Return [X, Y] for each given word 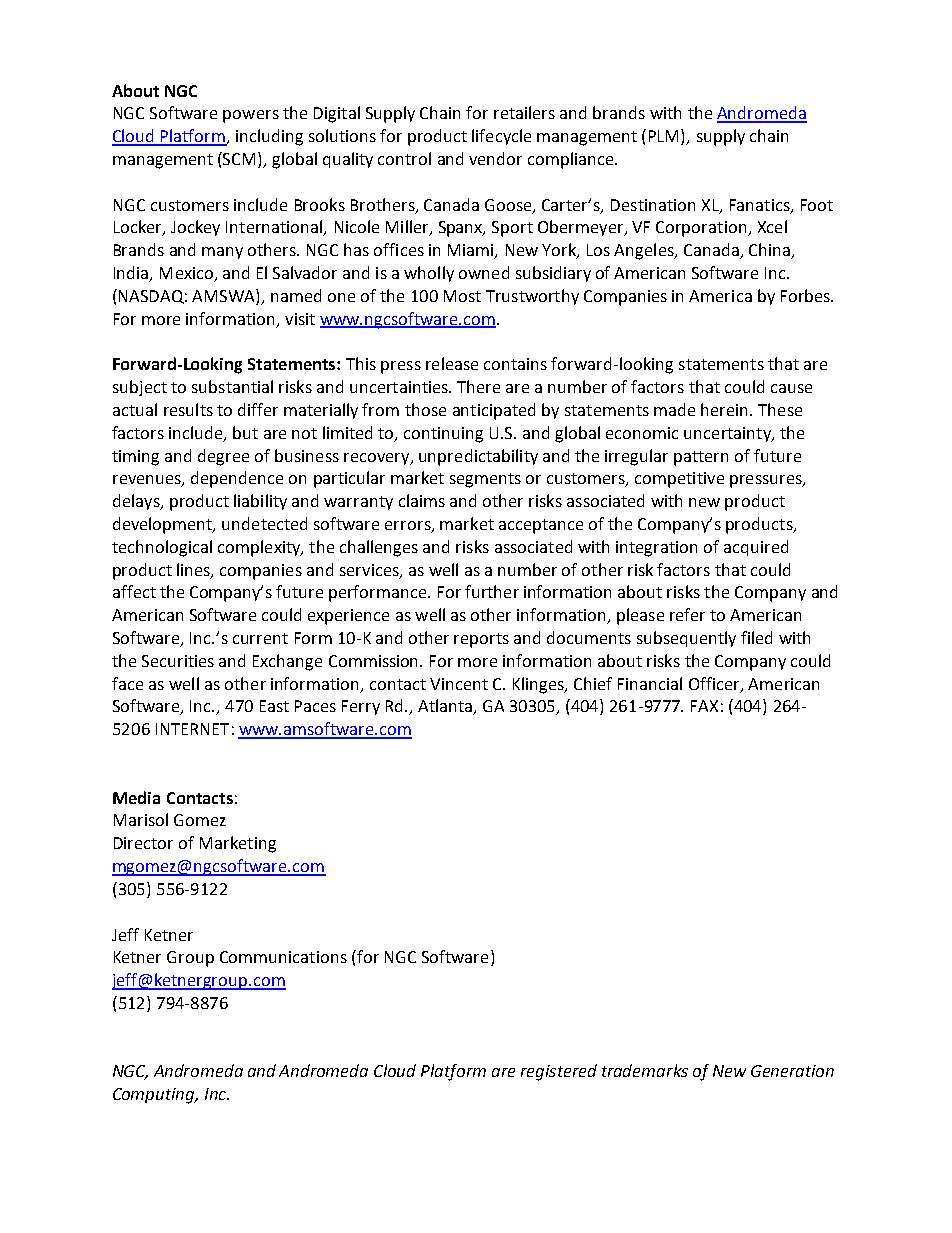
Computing [155, 1096]
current [260, 638]
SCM [238, 158]
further [492, 591]
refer [687, 614]
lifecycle [501, 137]
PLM [665, 137]
